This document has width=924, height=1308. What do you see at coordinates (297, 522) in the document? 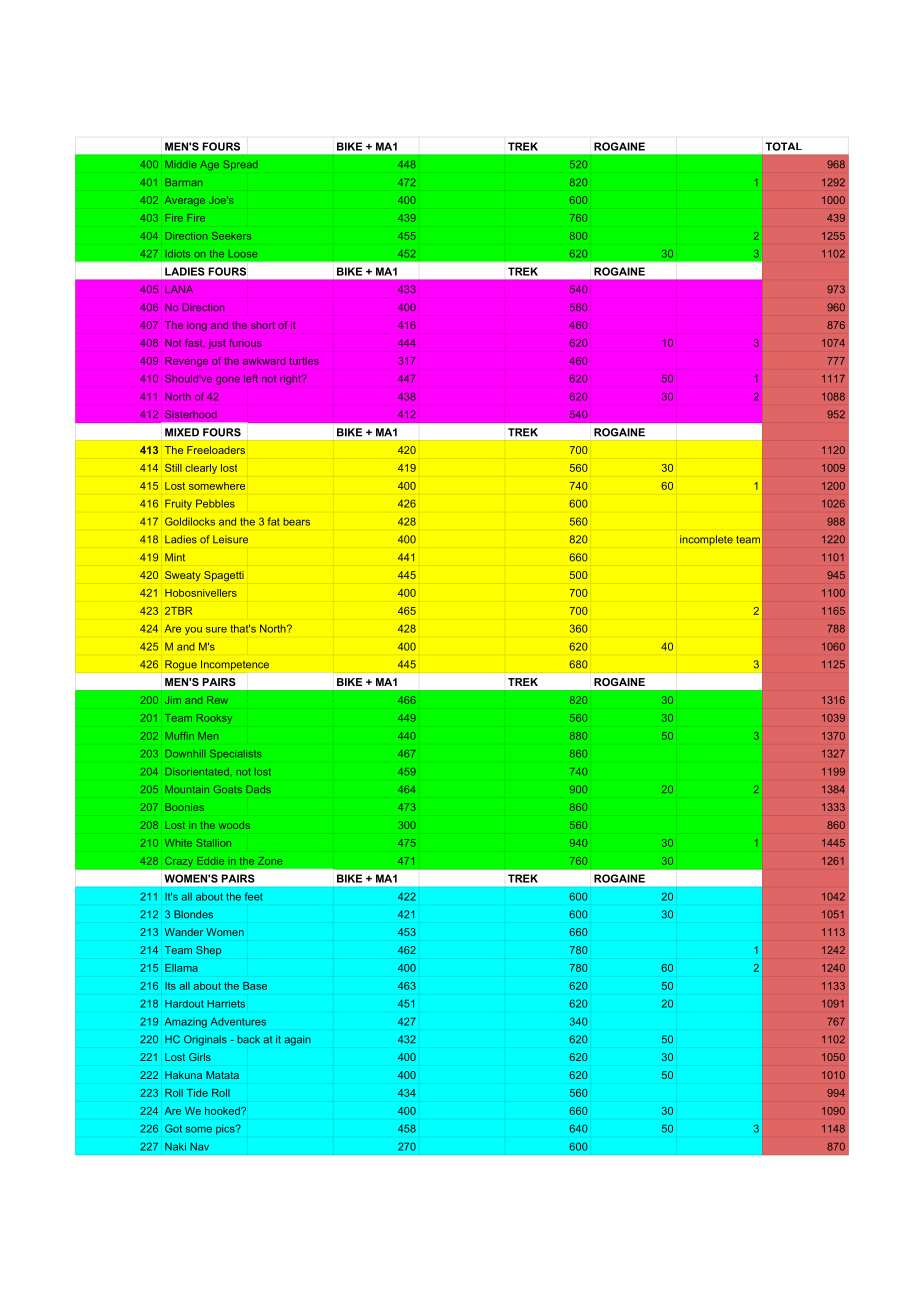
I see `bears` at bounding box center [297, 522].
